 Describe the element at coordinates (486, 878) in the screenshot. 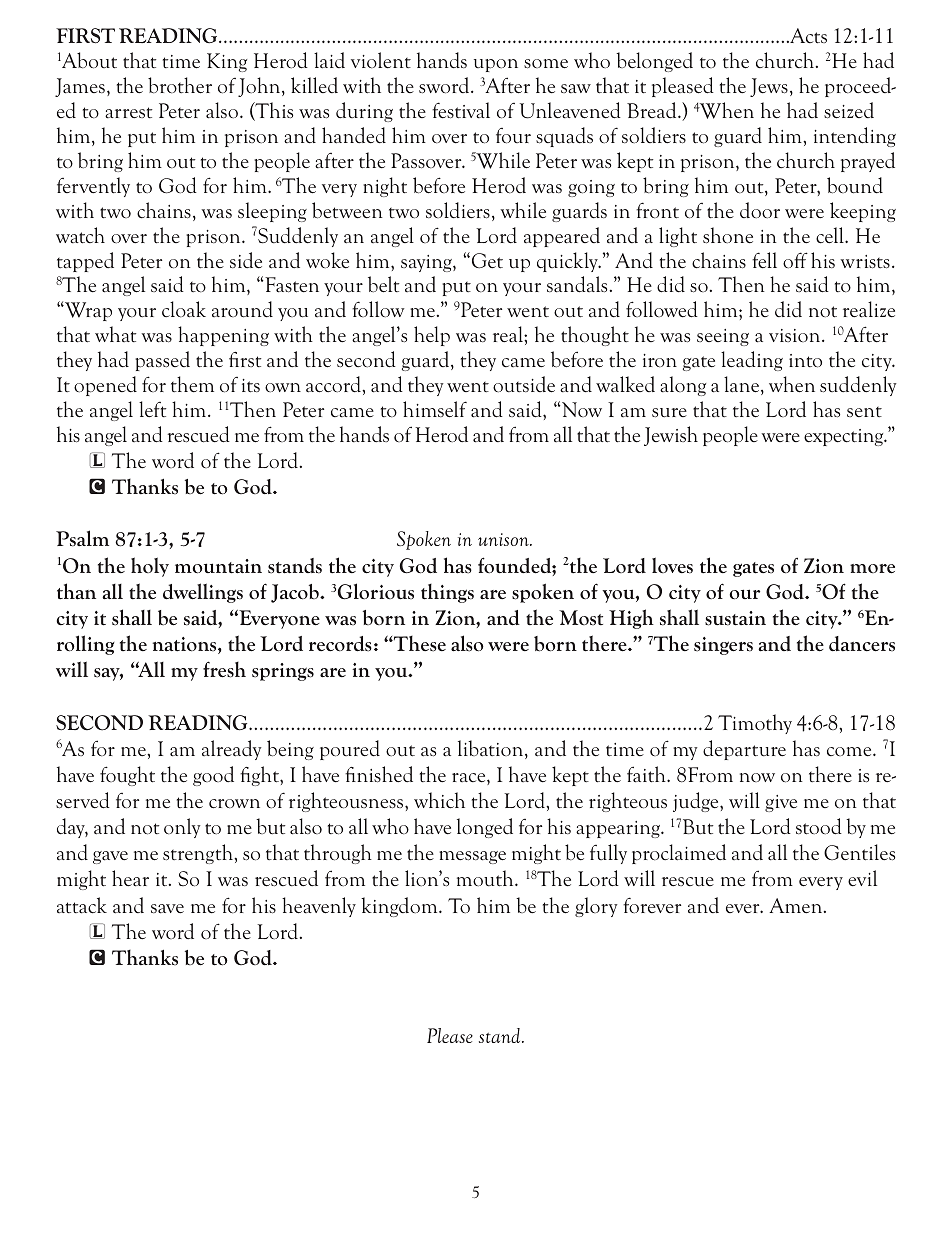

I see `mouth` at that location.
